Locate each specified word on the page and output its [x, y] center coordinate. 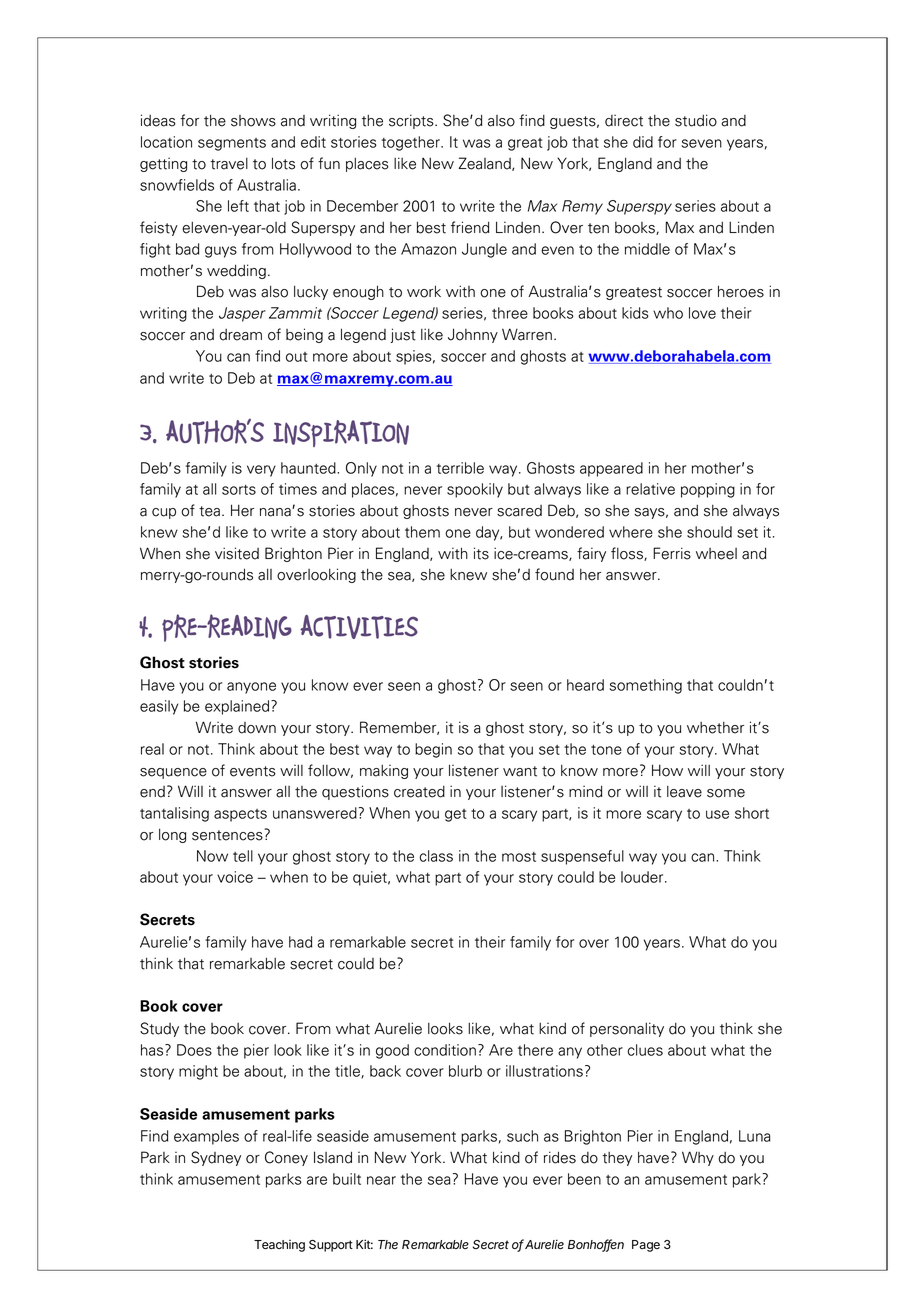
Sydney [216, 1158]
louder [643, 877]
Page [646, 1246]
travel [229, 164]
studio [696, 120]
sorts [239, 490]
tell [243, 856]
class [436, 856]
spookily [475, 490]
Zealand [486, 164]
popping [708, 490]
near [381, 1180]
